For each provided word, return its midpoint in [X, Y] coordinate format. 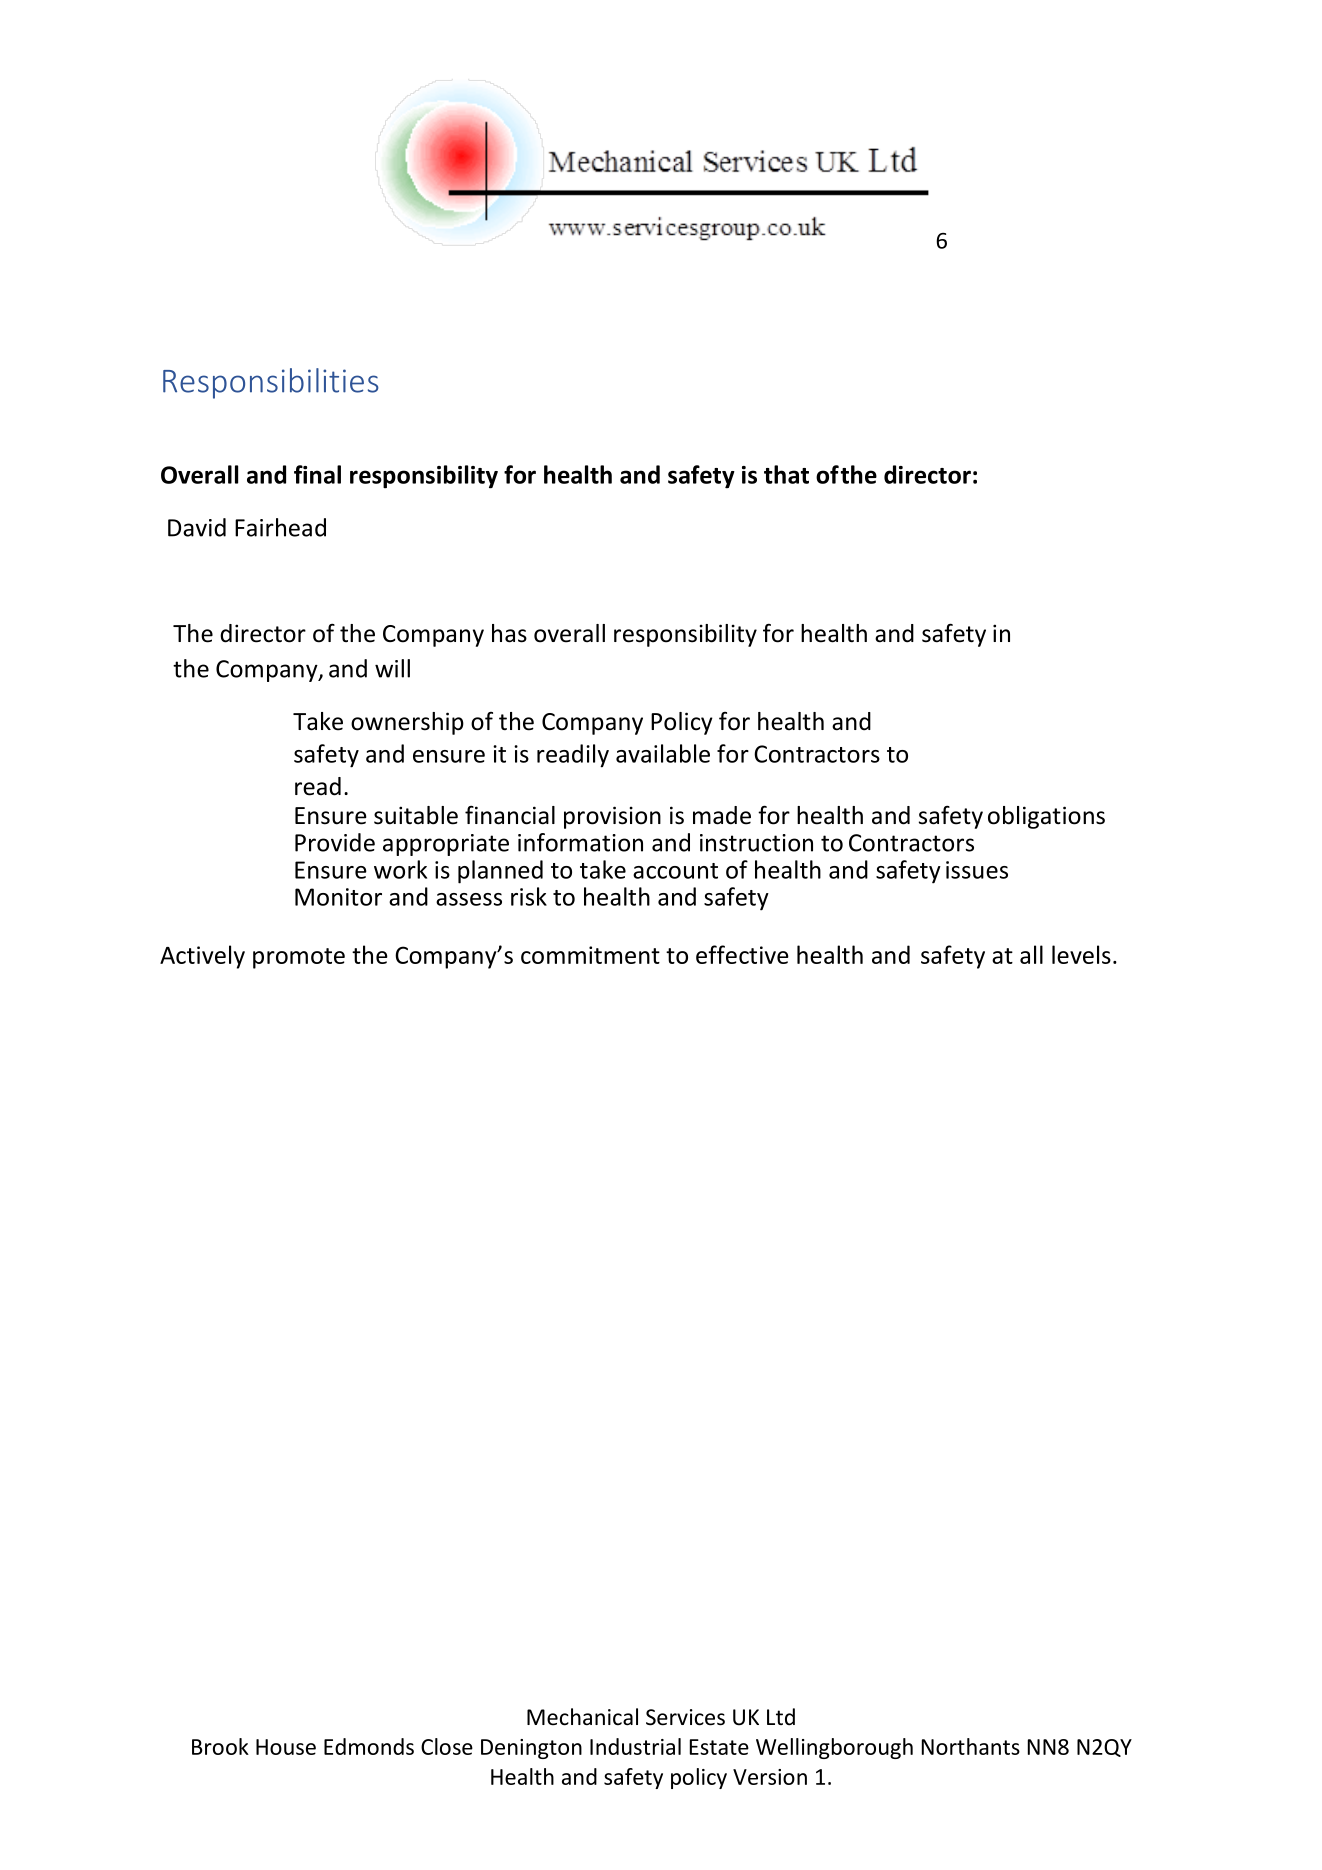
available [663, 753]
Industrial [635, 1746]
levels [1081, 954]
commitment [590, 955]
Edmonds [369, 1746]
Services [685, 1717]
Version [770, 1777]
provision [612, 817]
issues [977, 870]
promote [299, 958]
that [786, 474]
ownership [407, 723]
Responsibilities [271, 383]
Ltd [781, 1717]
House [286, 1747]
